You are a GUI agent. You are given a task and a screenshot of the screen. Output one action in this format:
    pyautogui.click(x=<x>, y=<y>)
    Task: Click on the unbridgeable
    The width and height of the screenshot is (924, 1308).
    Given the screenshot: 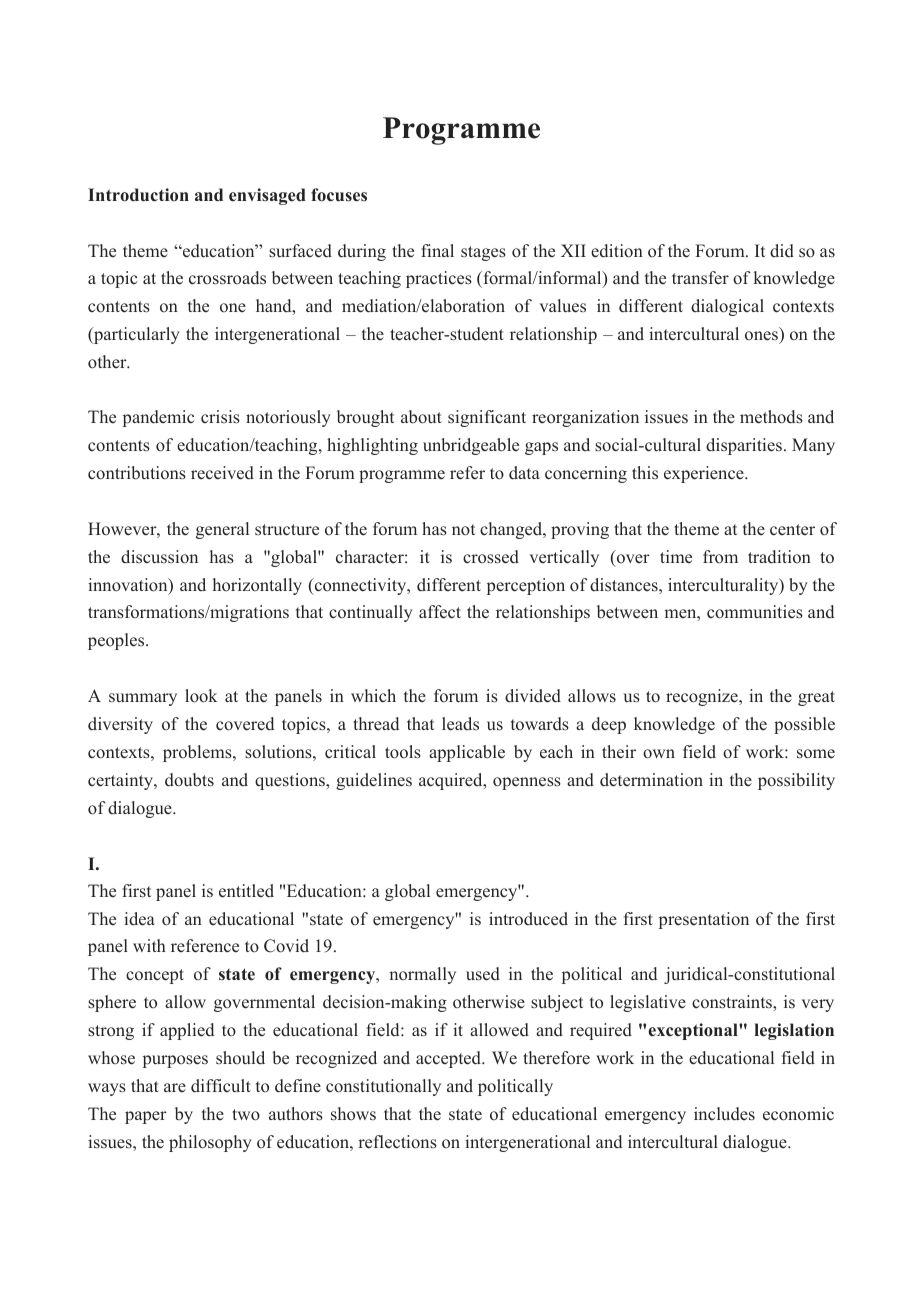 What is the action you would take?
    pyautogui.click(x=471, y=446)
